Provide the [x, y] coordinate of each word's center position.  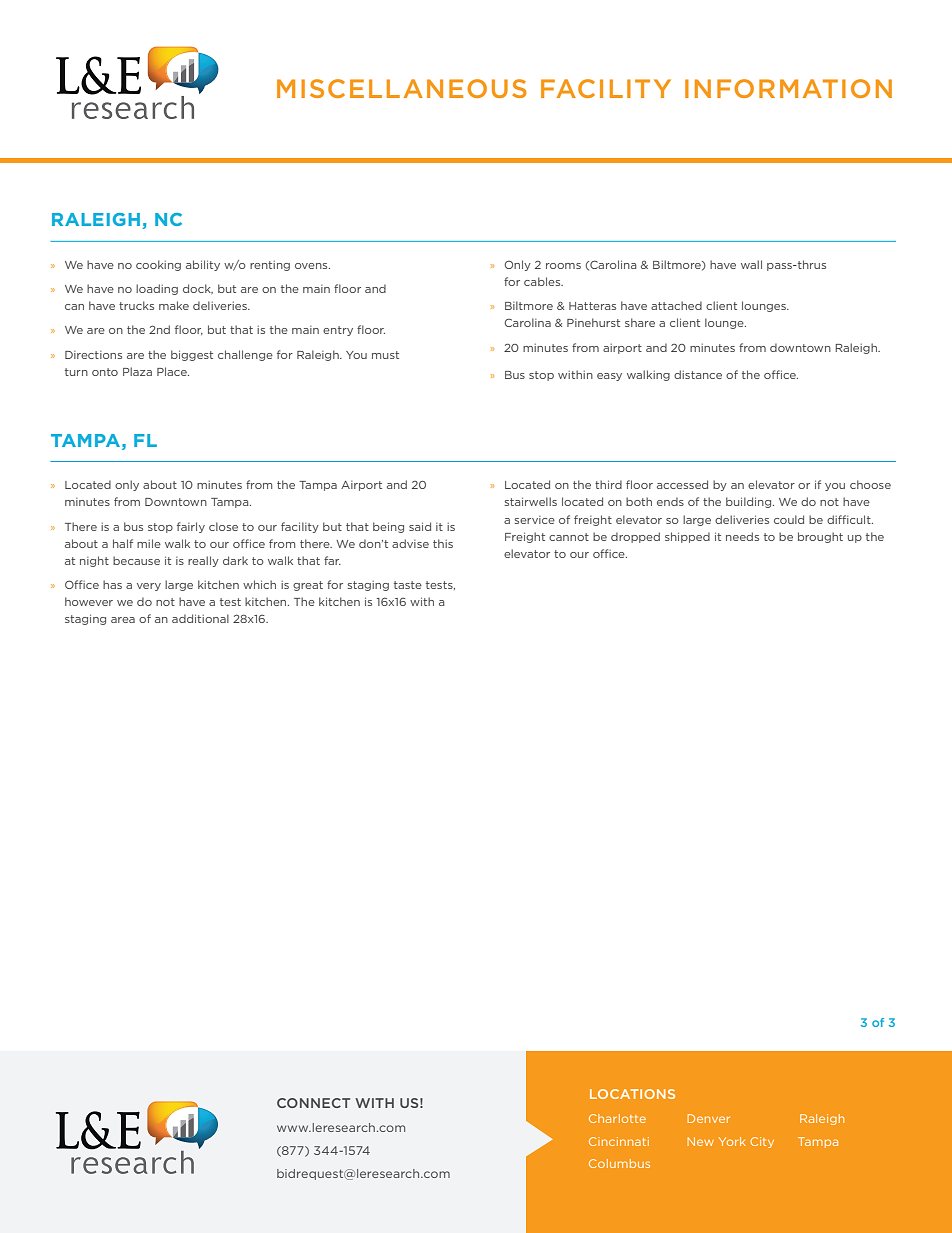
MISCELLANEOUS [402, 88]
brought [820, 537]
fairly [191, 527]
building [750, 502]
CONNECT [313, 1103]
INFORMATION [788, 88]
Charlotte [617, 1118]
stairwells [531, 501]
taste [408, 585]
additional [200, 618]
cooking [158, 265]
